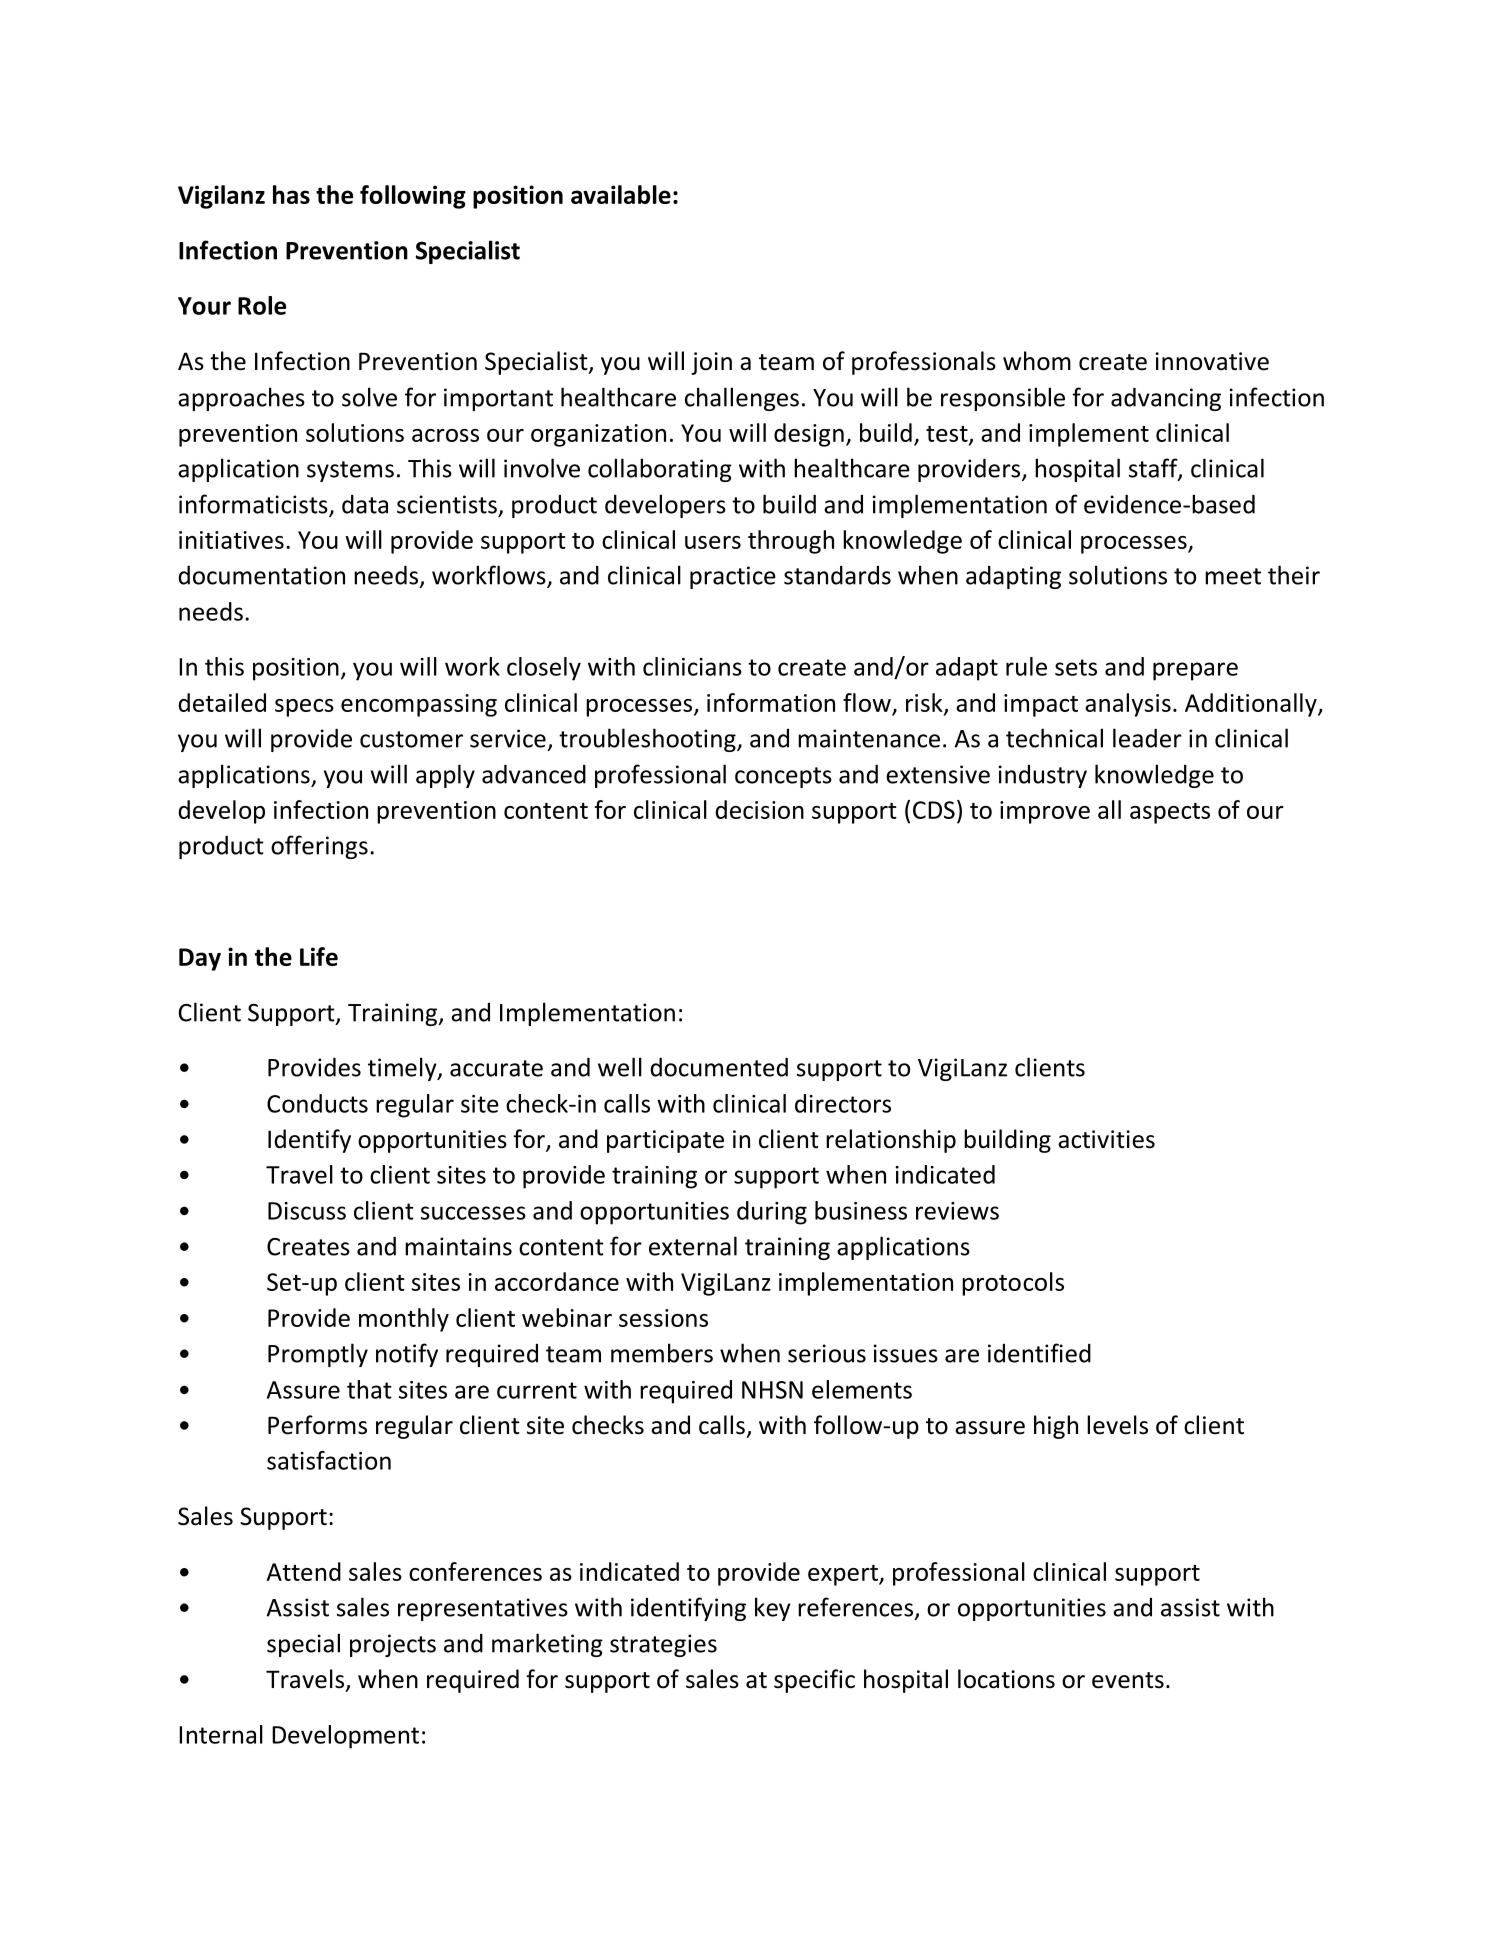 The image size is (1510, 1954). What do you see at coordinates (1106, 1139) in the screenshot?
I see `activities` at bounding box center [1106, 1139].
